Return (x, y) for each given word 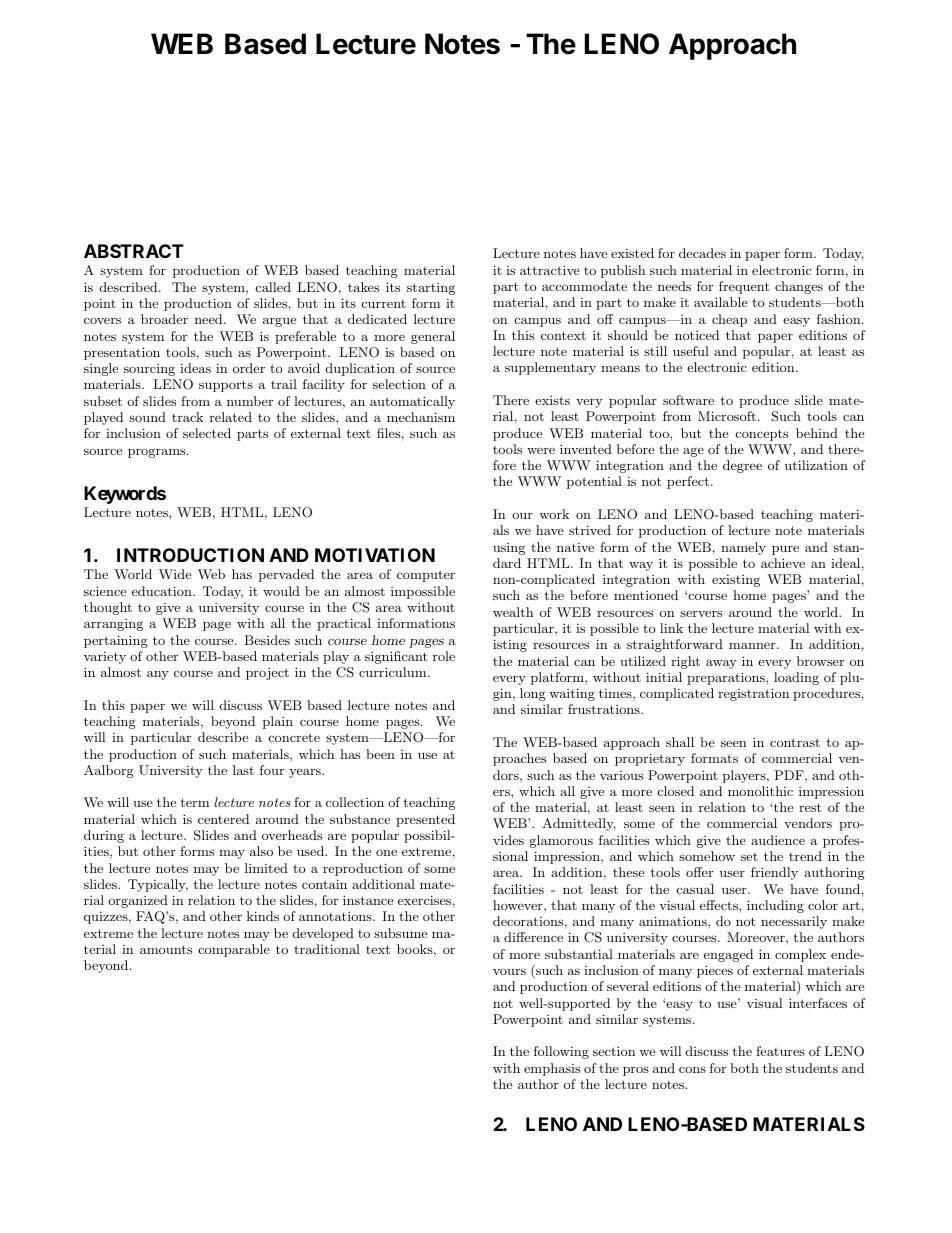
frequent (744, 287)
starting (431, 289)
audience (778, 840)
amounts (166, 949)
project (267, 673)
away (721, 664)
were (541, 451)
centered (223, 819)
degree (742, 466)
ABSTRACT (134, 251)
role (444, 656)
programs (158, 453)
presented (425, 820)
